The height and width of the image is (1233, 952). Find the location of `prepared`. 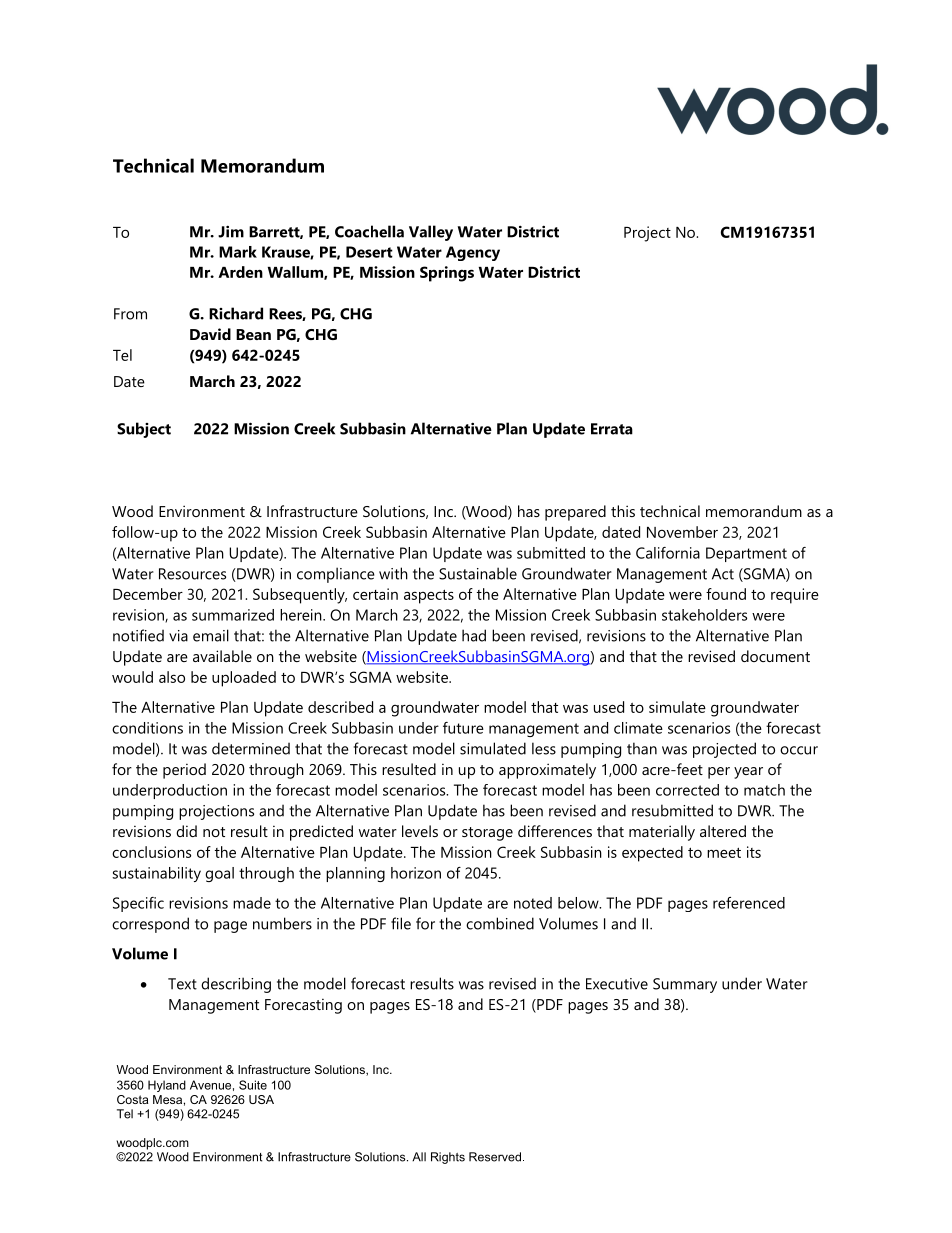

prepared is located at coordinates (575, 513).
